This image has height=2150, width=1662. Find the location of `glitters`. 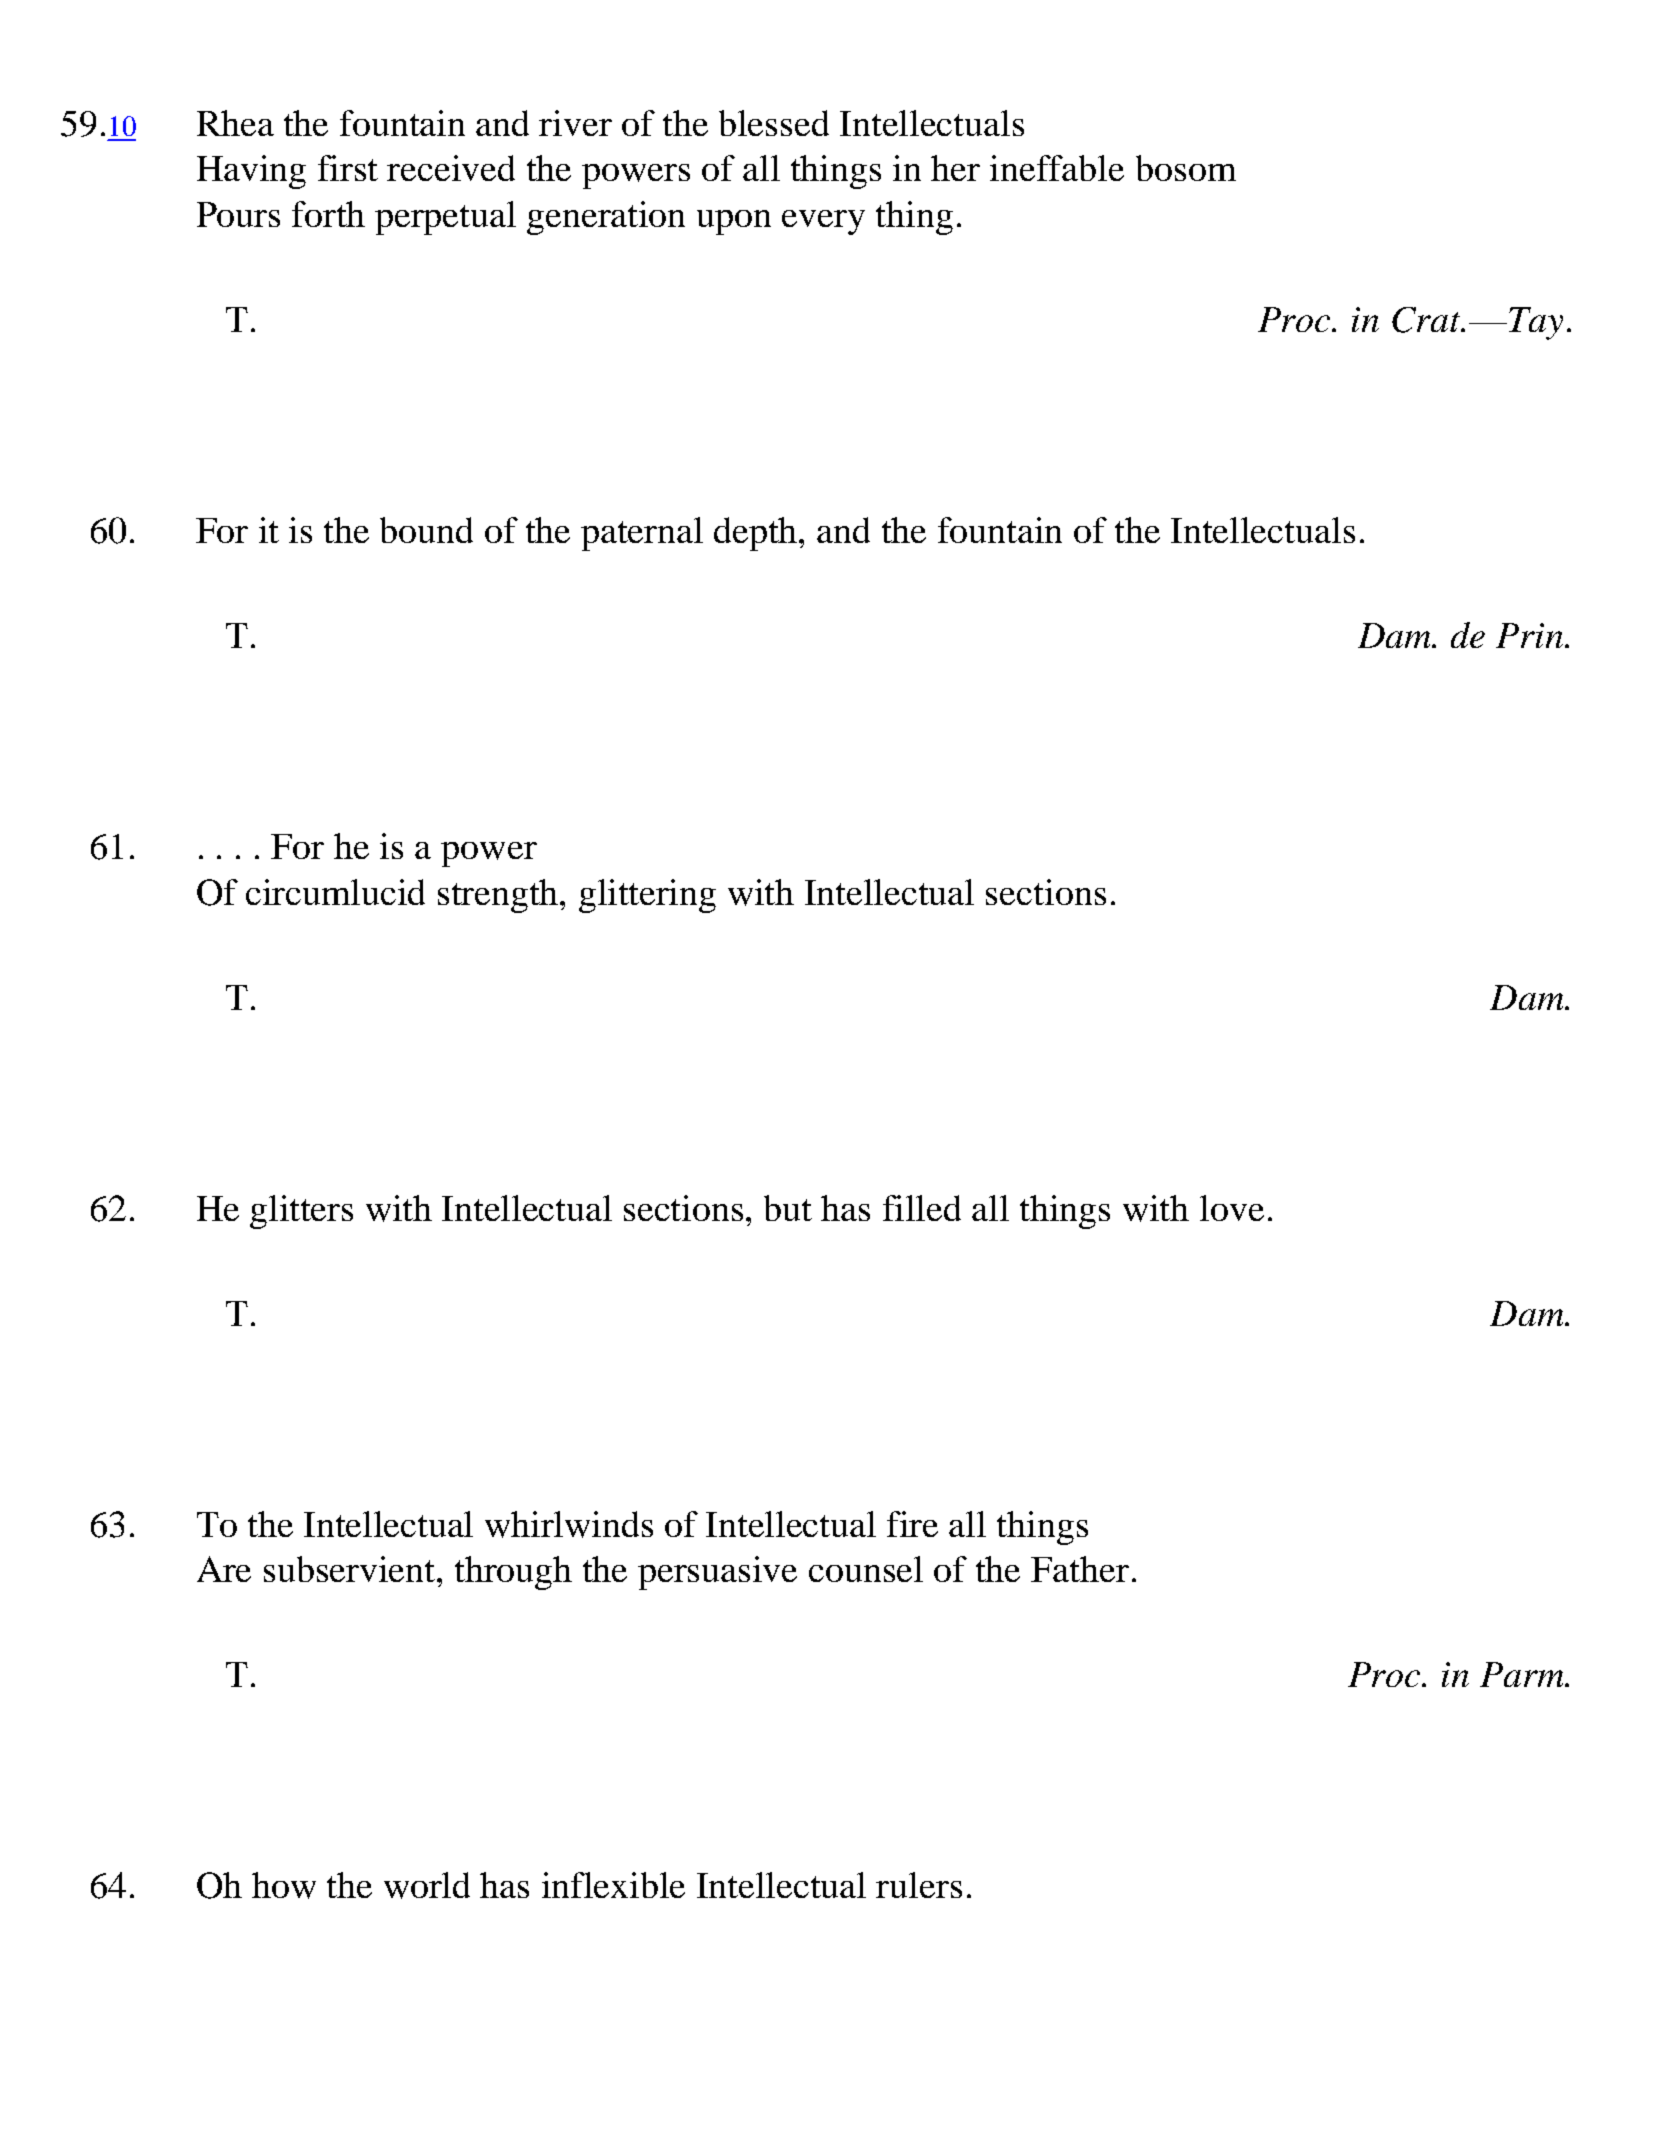

glitters is located at coordinates (301, 1212).
